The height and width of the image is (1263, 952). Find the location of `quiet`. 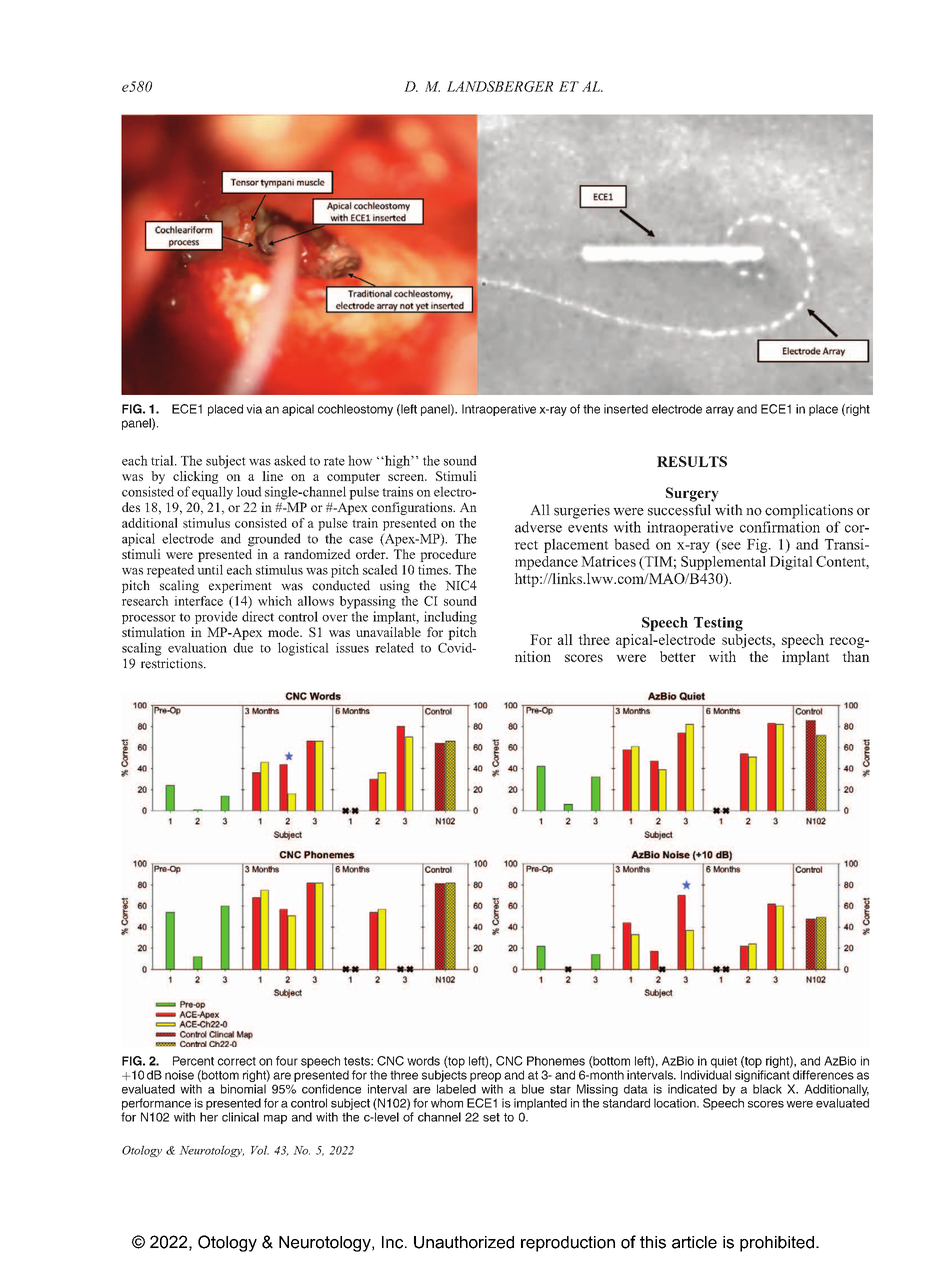

quiet is located at coordinates (724, 1062).
